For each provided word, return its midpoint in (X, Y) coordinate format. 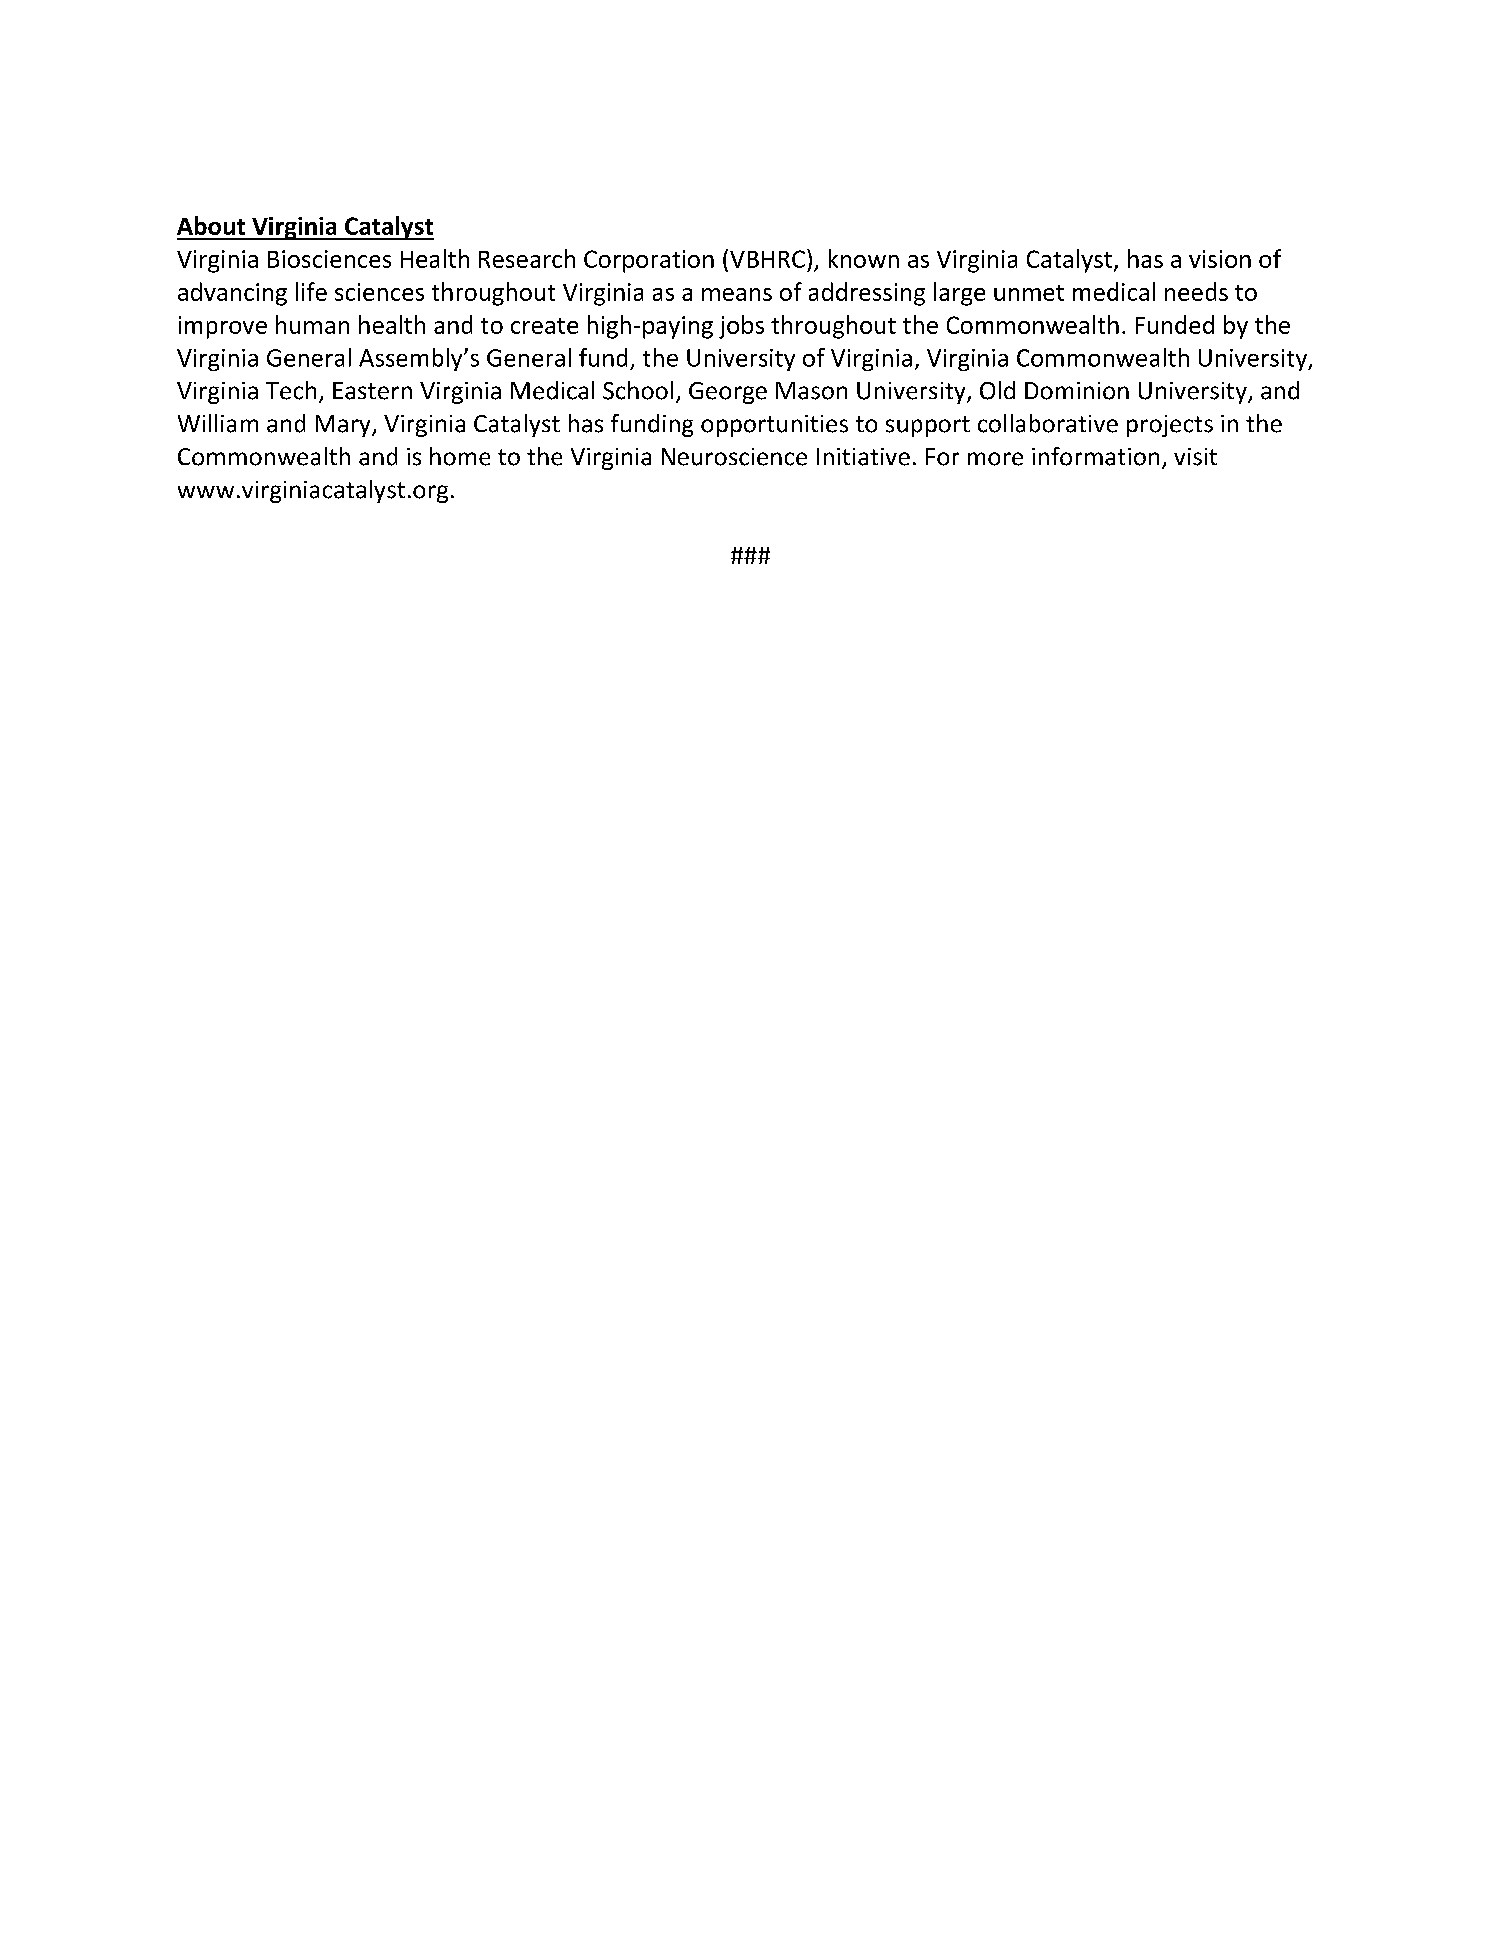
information (1095, 456)
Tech (291, 390)
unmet (1029, 293)
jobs (741, 327)
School (638, 390)
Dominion (1077, 391)
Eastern (372, 391)
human (312, 324)
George (728, 393)
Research (527, 258)
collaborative (1048, 423)
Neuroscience (734, 457)
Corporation (649, 261)
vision (1220, 259)
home (460, 456)
